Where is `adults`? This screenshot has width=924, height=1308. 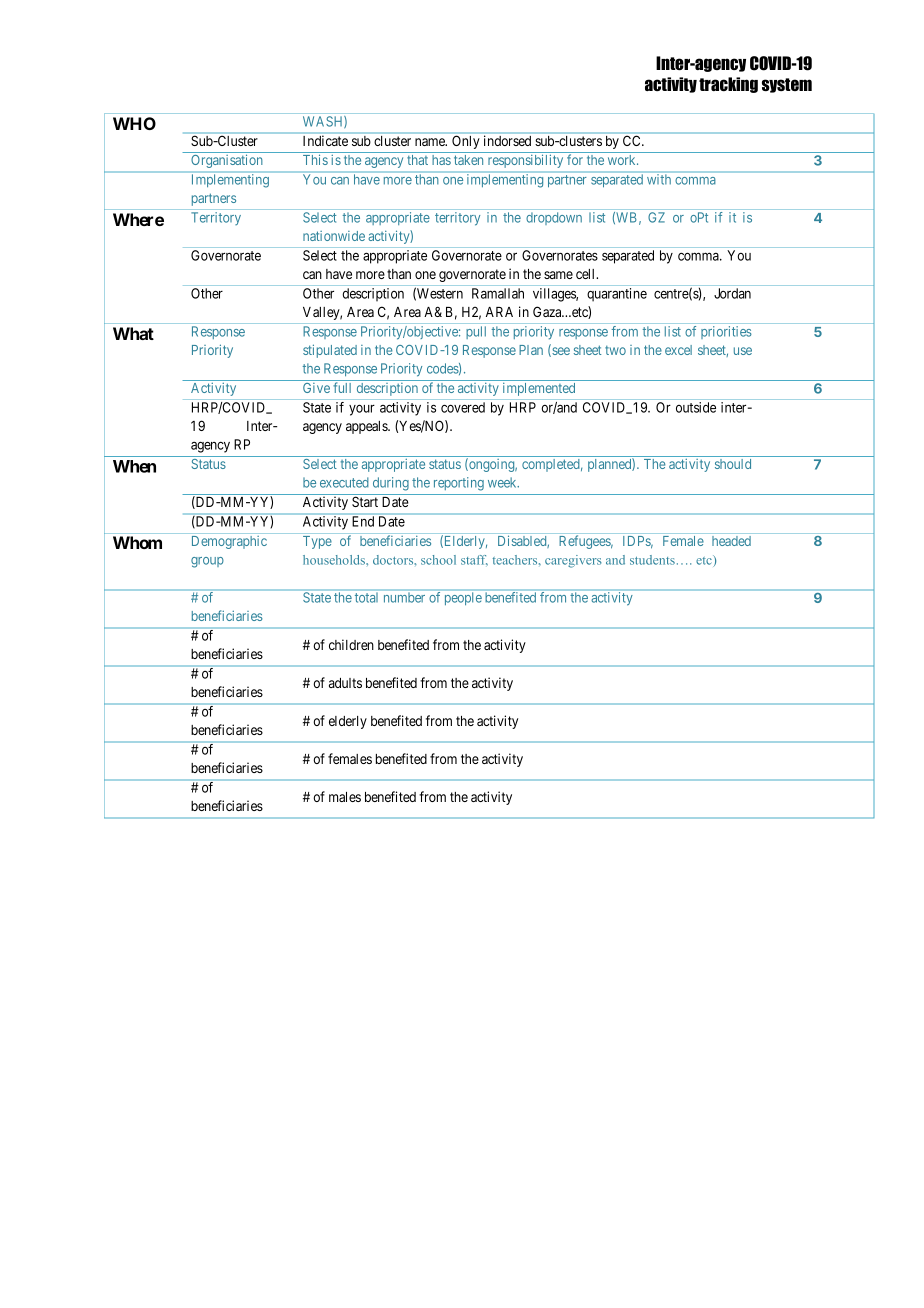 adults is located at coordinates (345, 683).
